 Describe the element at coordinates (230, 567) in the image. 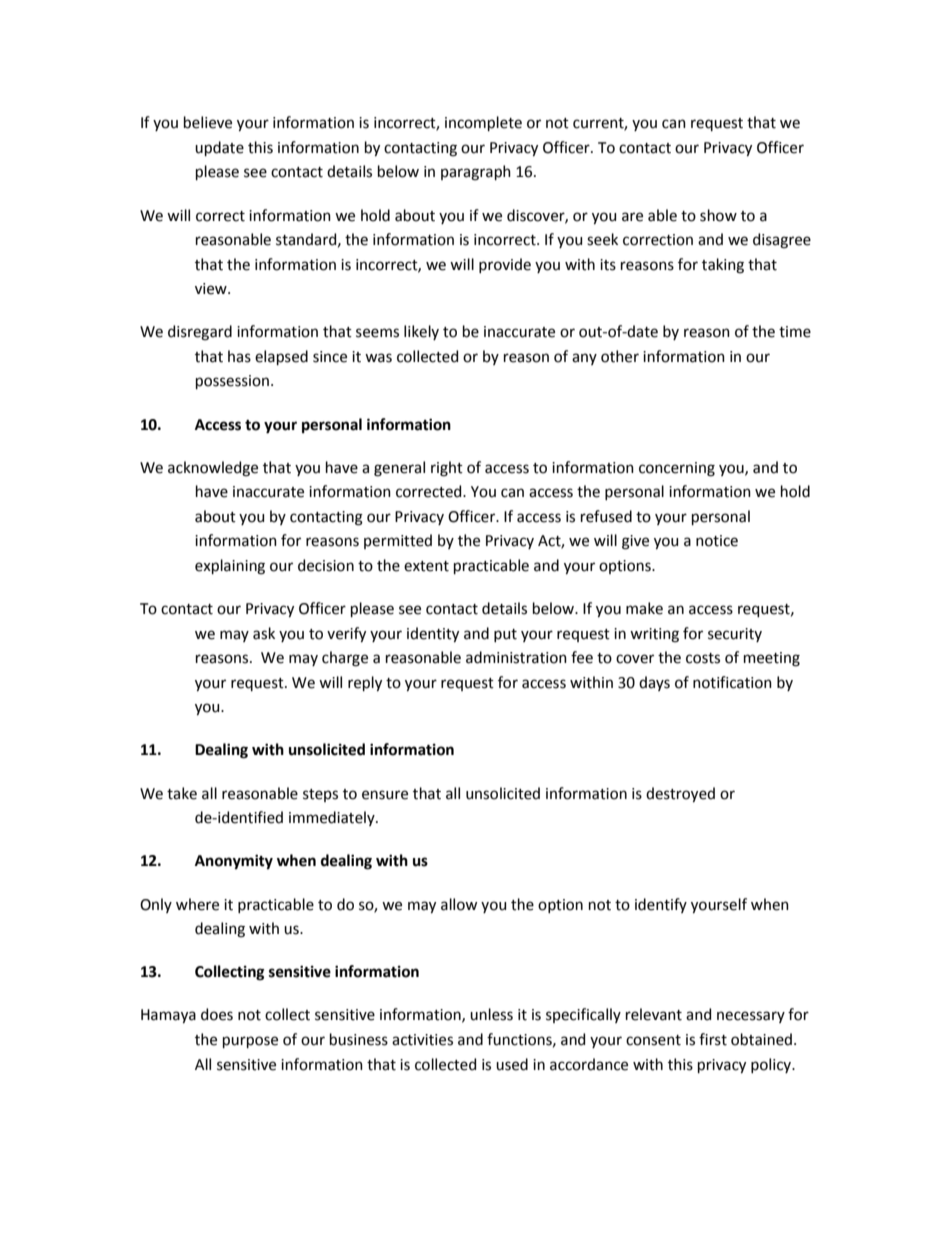

I see `explaining` at that location.
